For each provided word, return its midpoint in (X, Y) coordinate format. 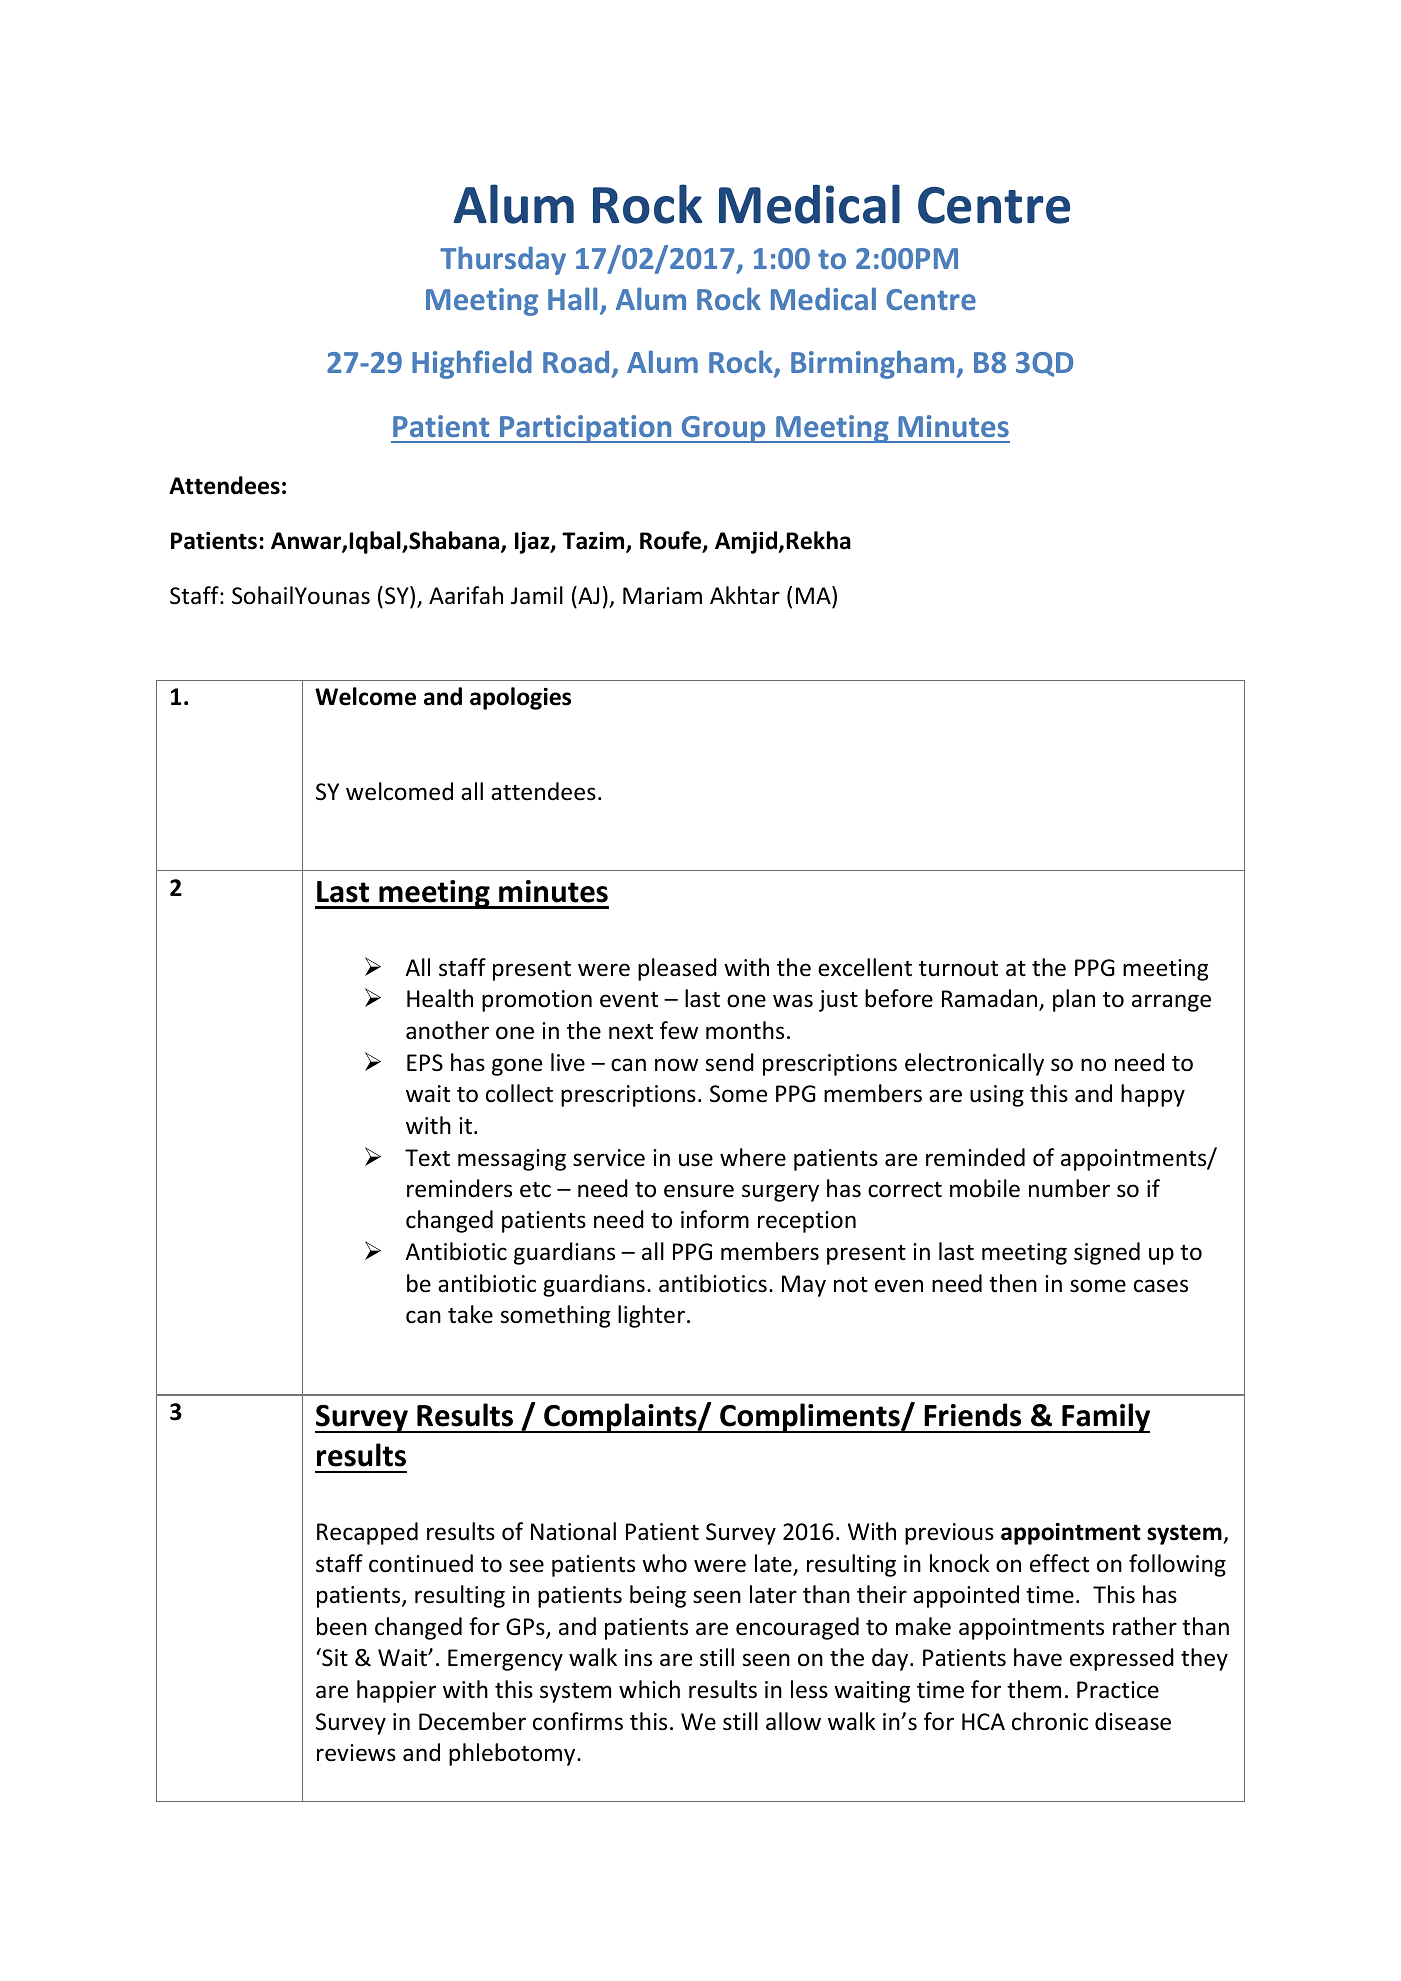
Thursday (503, 260)
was (793, 1001)
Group (723, 429)
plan (1074, 1000)
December (472, 1721)
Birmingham (872, 364)
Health (440, 998)
